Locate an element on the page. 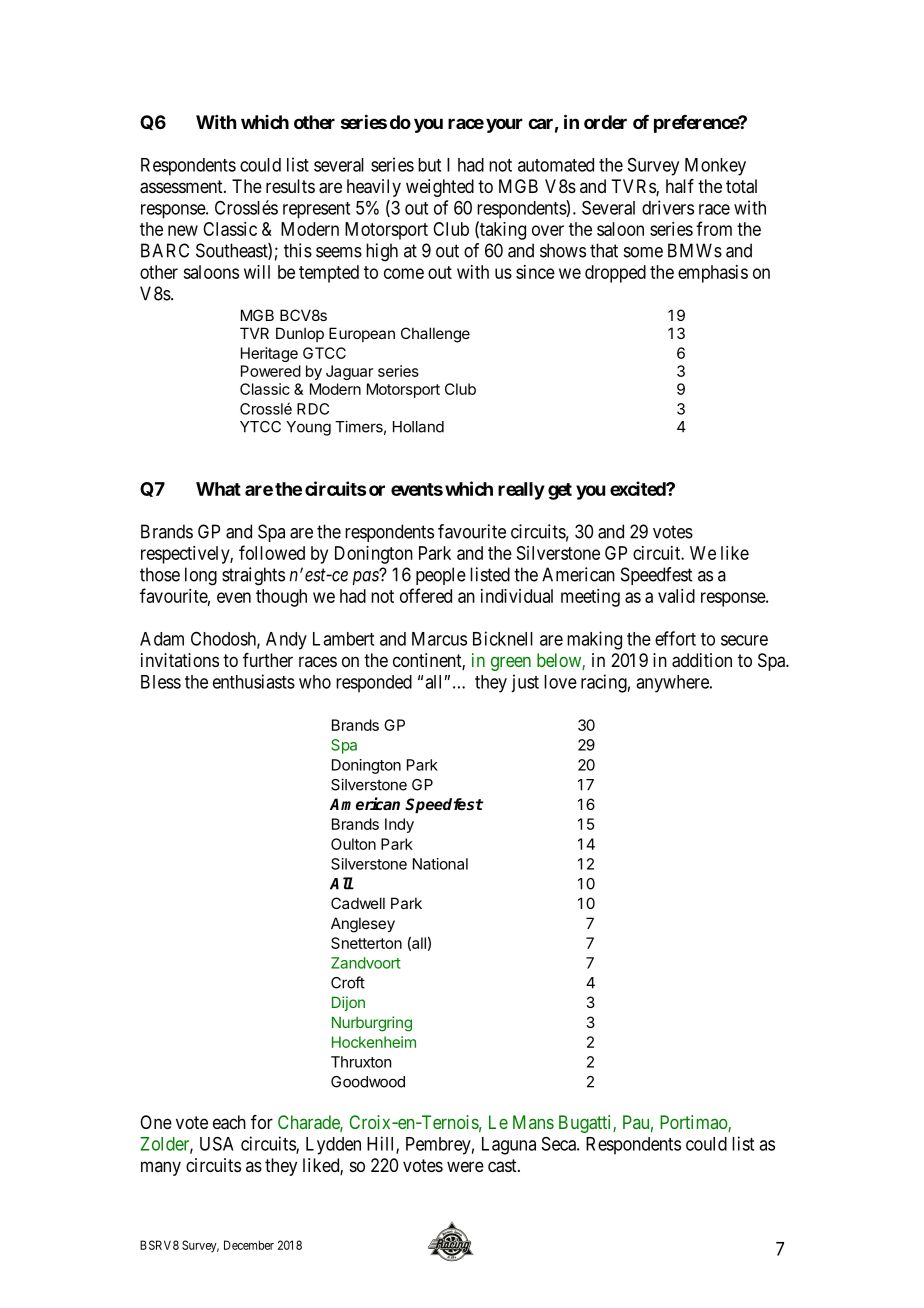  Croft is located at coordinates (348, 982).
